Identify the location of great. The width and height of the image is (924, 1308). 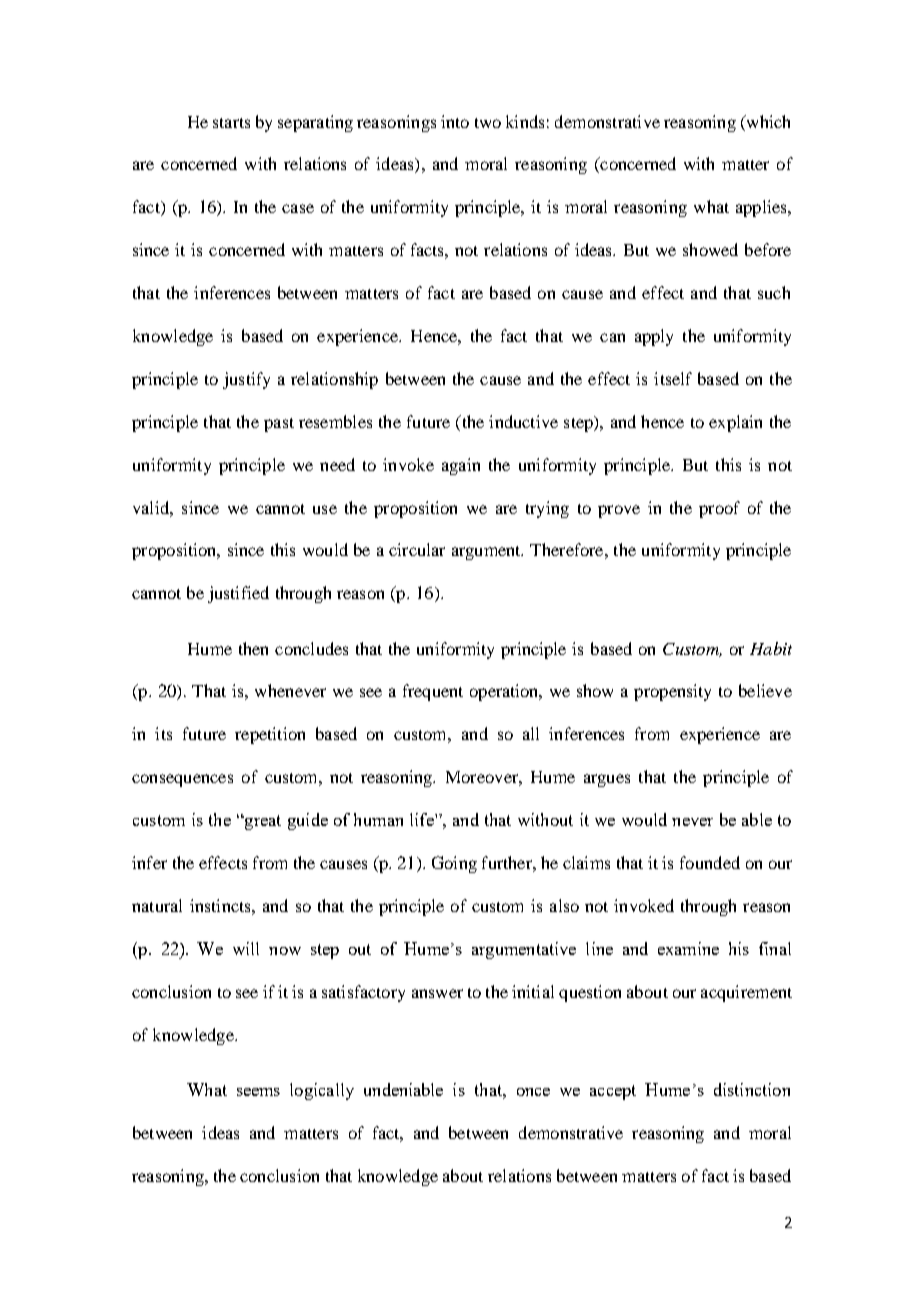
(261, 822).
